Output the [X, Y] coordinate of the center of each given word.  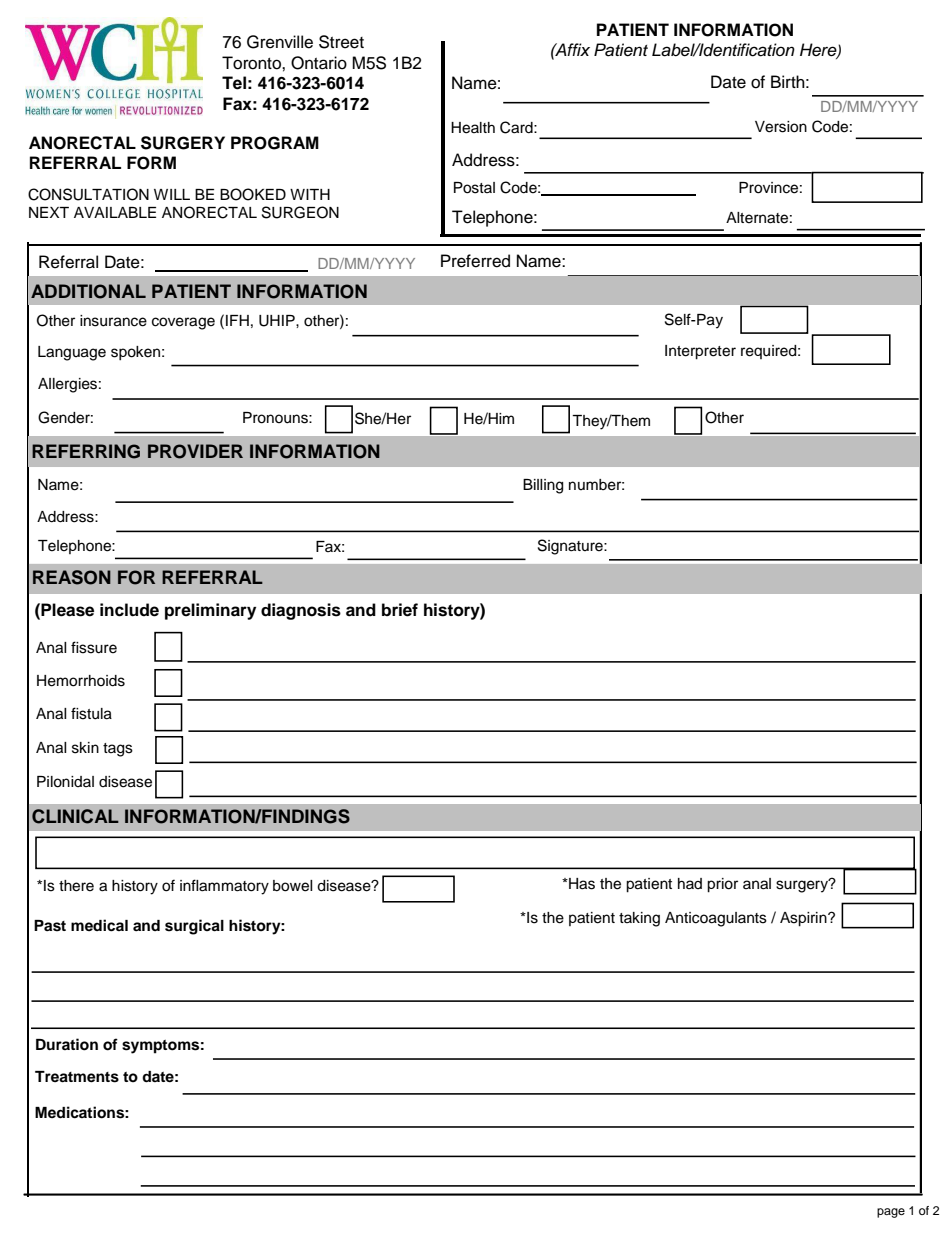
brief [400, 610]
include [129, 610]
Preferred [475, 261]
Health [473, 128]
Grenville [280, 42]
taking [639, 919]
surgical [194, 927]
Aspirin [804, 919]
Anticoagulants [716, 919]
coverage [183, 323]
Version [781, 127]
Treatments [77, 1077]
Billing [543, 486]
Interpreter [700, 352]
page [891, 1213]
